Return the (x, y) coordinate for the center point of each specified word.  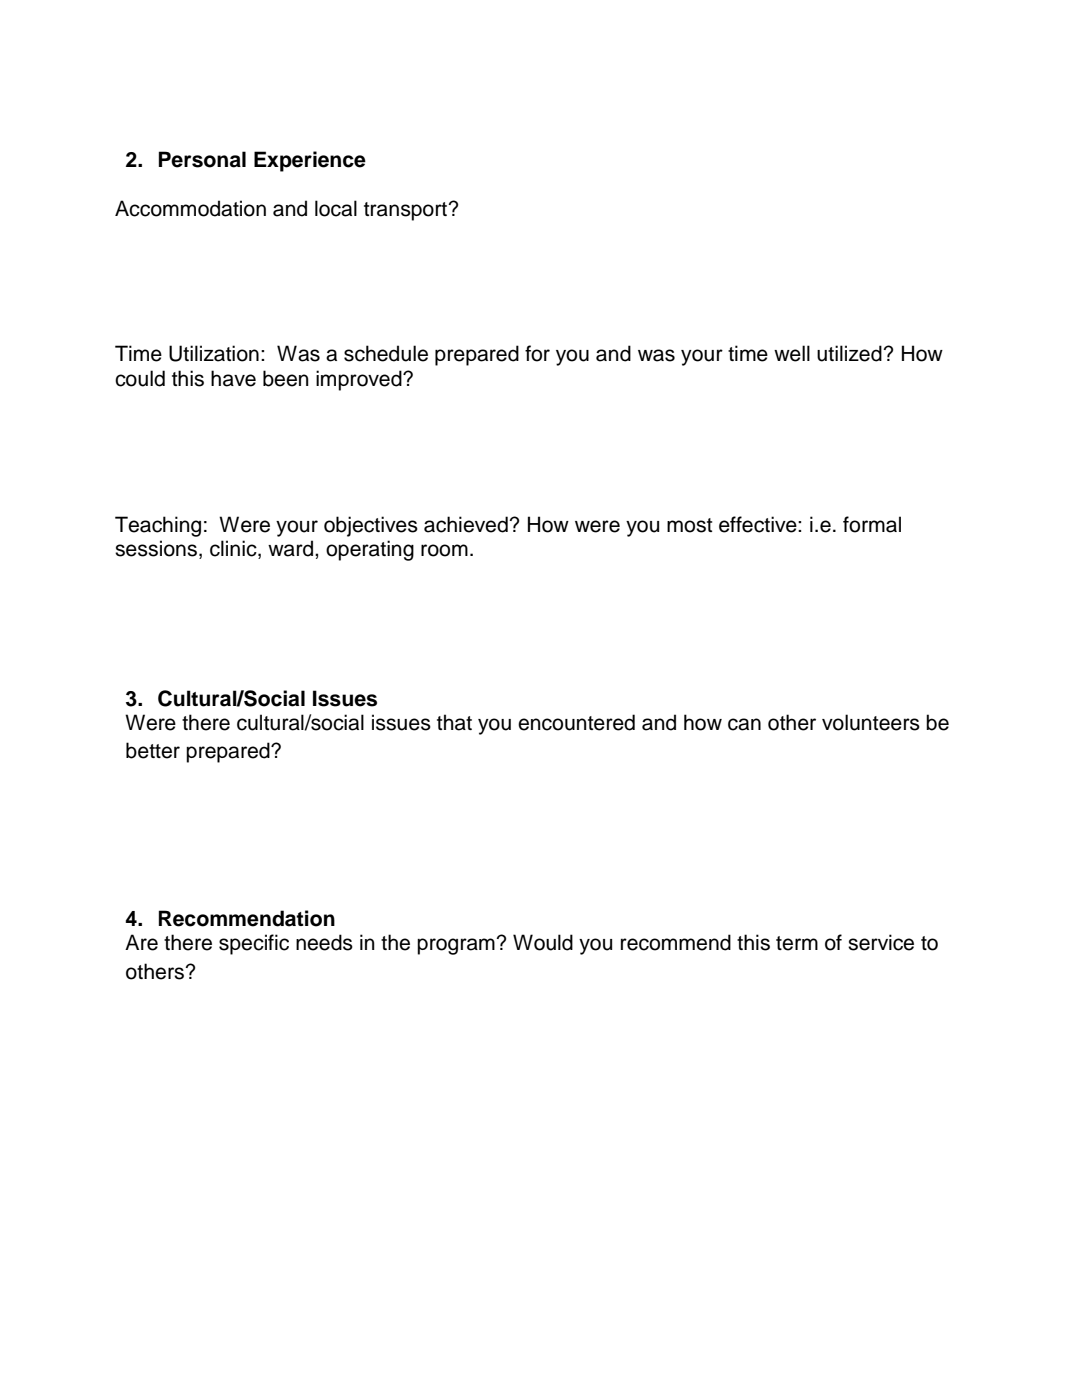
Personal (202, 159)
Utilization (214, 353)
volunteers (871, 722)
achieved (467, 524)
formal (872, 524)
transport (406, 211)
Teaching (158, 526)
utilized (850, 353)
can (744, 724)
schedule (386, 353)
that (454, 722)
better (153, 750)
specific (254, 944)
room (444, 550)
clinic (234, 549)
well (792, 353)
